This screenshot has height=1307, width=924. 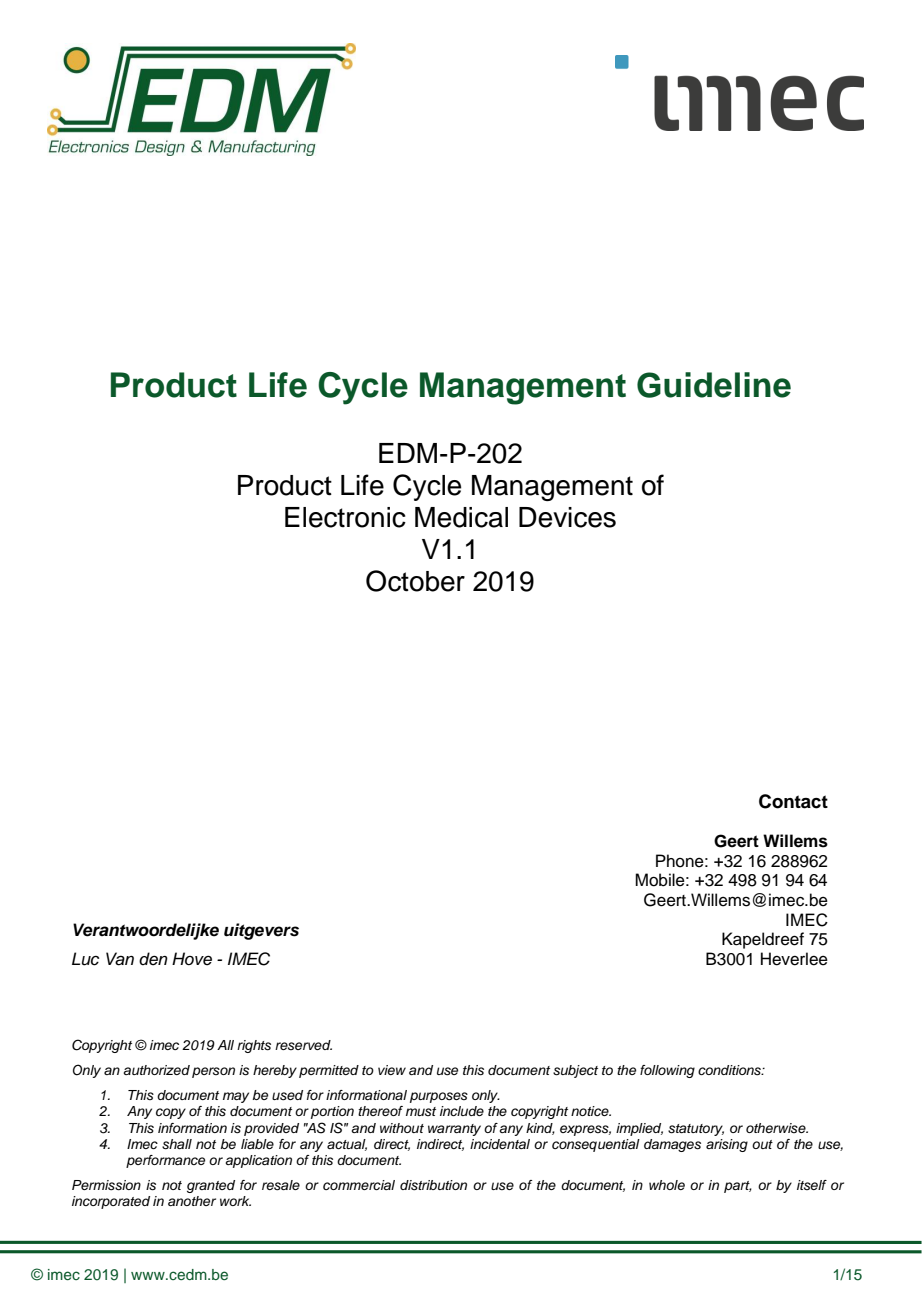 What do you see at coordinates (165, 1161) in the screenshot?
I see `performance` at bounding box center [165, 1161].
